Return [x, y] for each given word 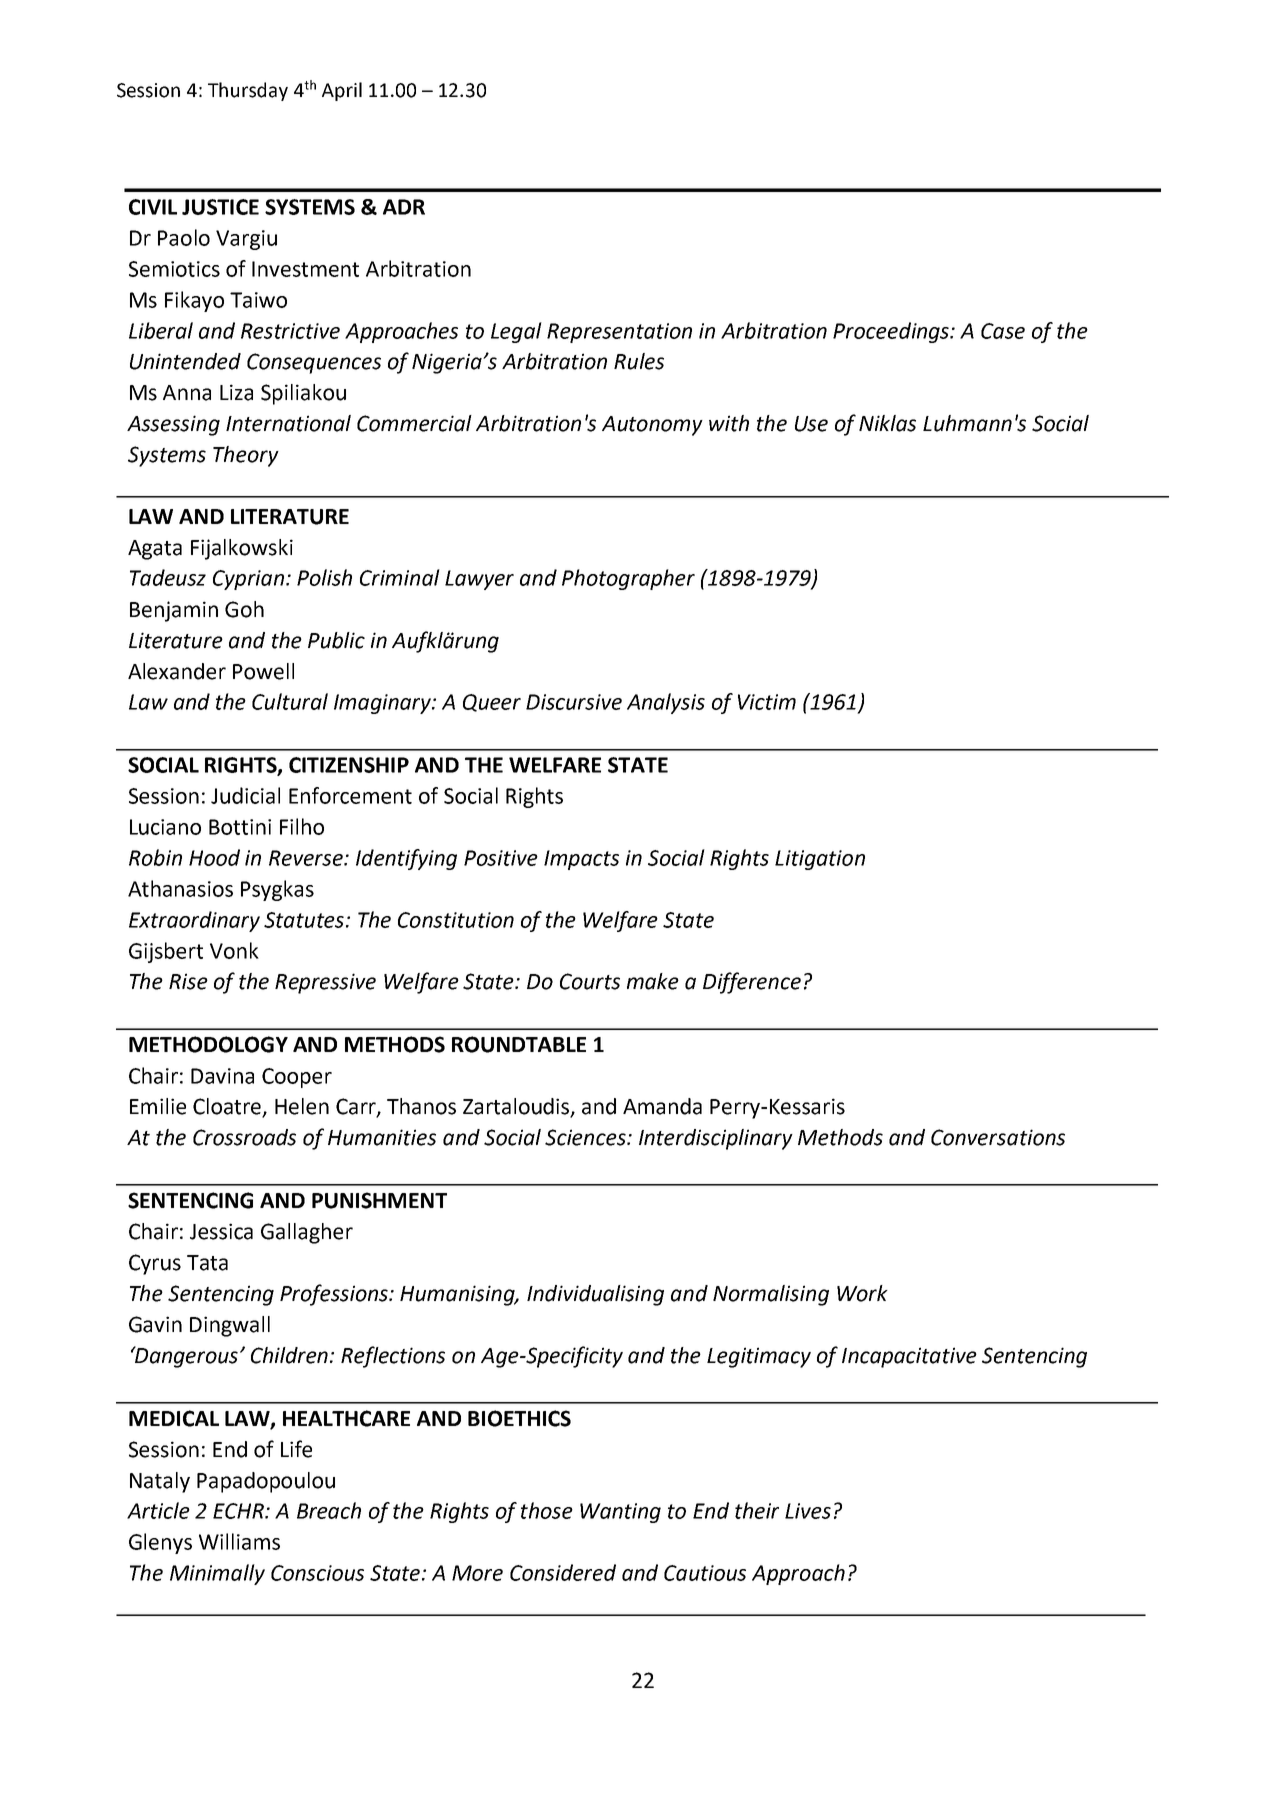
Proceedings [892, 332]
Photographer [628, 579]
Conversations [998, 1137]
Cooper [297, 1078]
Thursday [248, 91]
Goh [244, 609]
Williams [239, 1541]
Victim [767, 702]
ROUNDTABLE [519, 1044]
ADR [404, 207]
